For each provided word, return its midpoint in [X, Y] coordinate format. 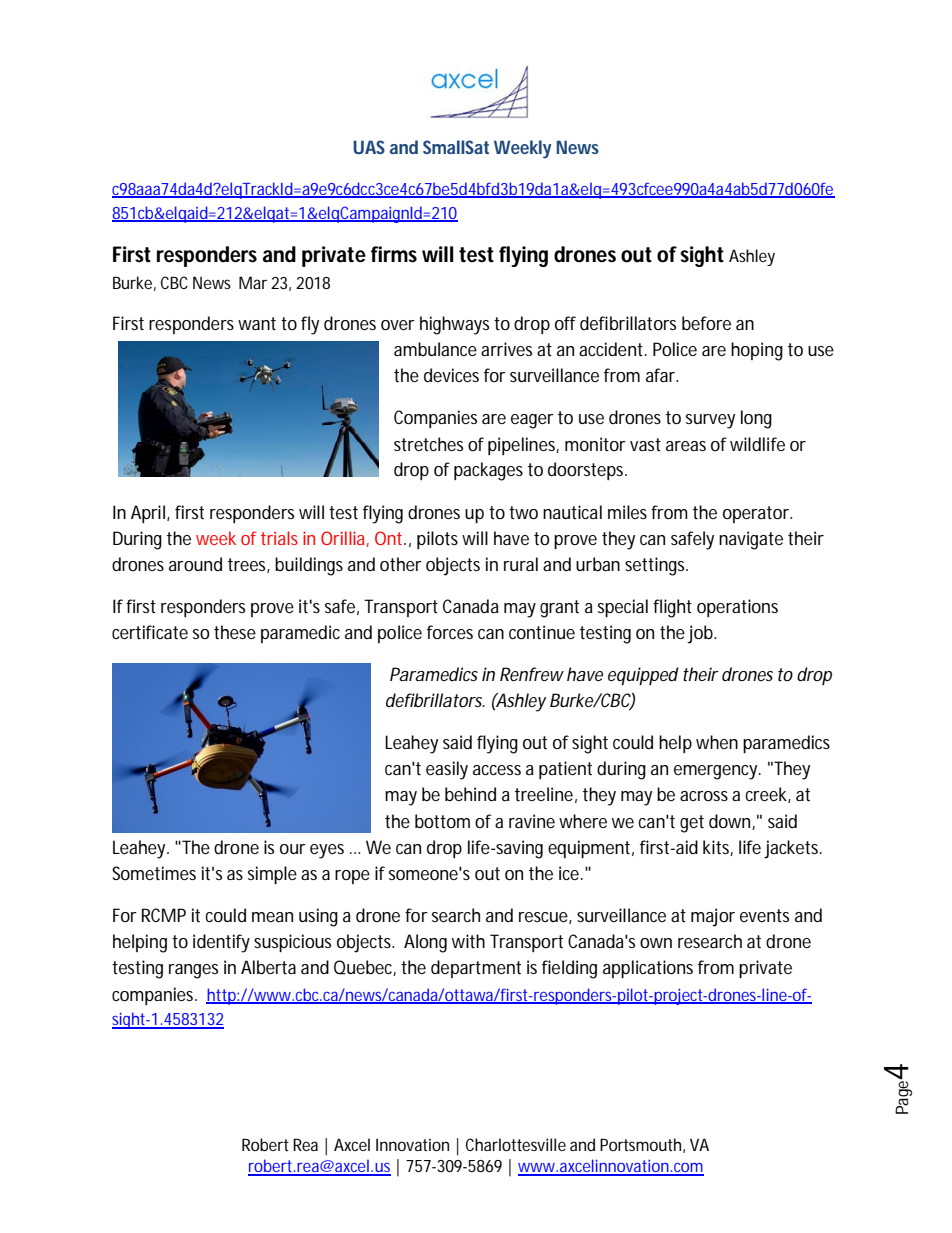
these [235, 632]
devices [451, 375]
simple [272, 875]
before [706, 323]
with [468, 941]
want [257, 323]
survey [710, 421]
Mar [253, 282]
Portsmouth [640, 1144]
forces [450, 632]
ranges [193, 971]
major [713, 917]
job [701, 634]
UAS [369, 147]
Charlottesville [516, 1144]
